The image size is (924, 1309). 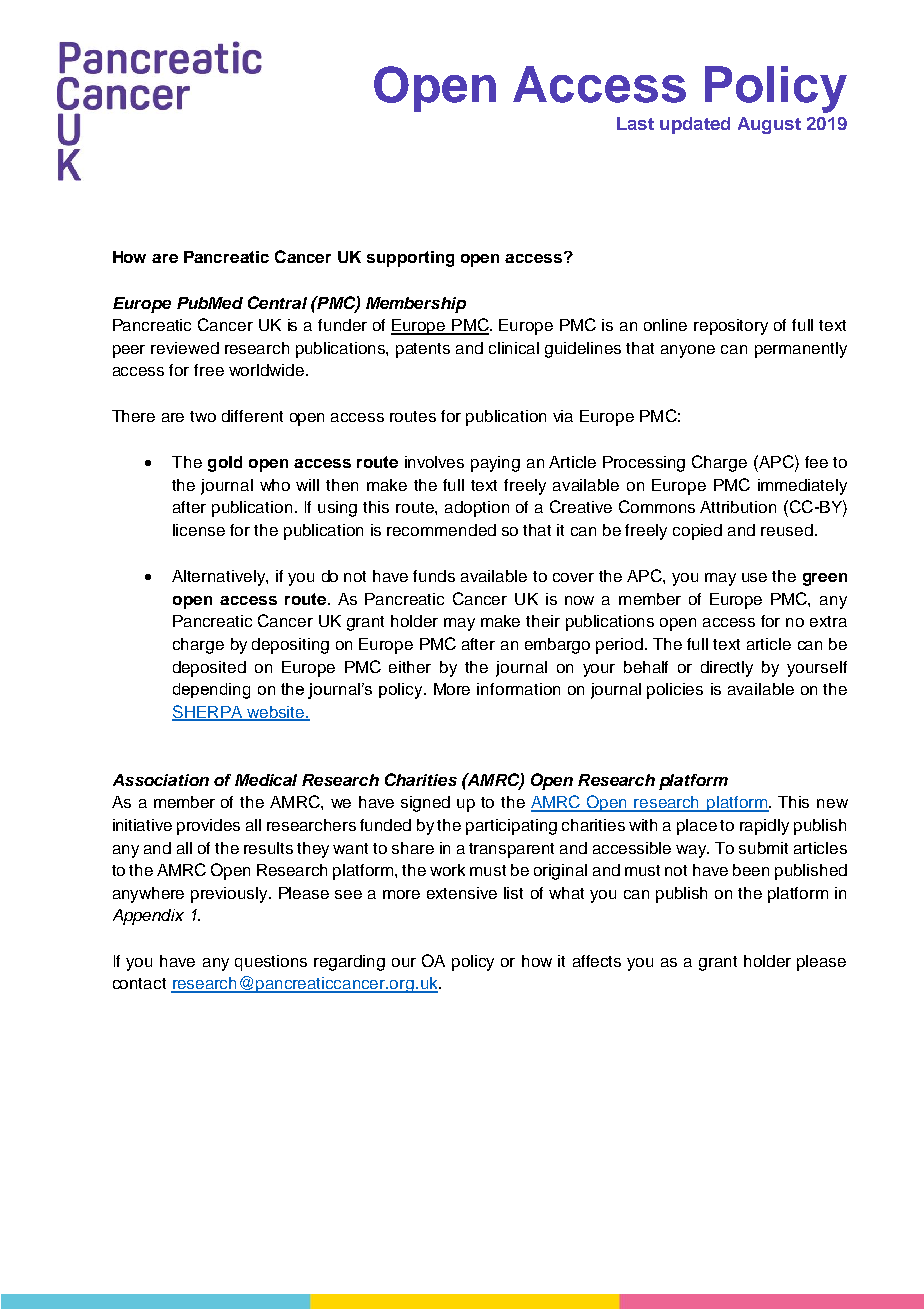 What do you see at coordinates (277, 302) in the document?
I see `Central` at bounding box center [277, 302].
